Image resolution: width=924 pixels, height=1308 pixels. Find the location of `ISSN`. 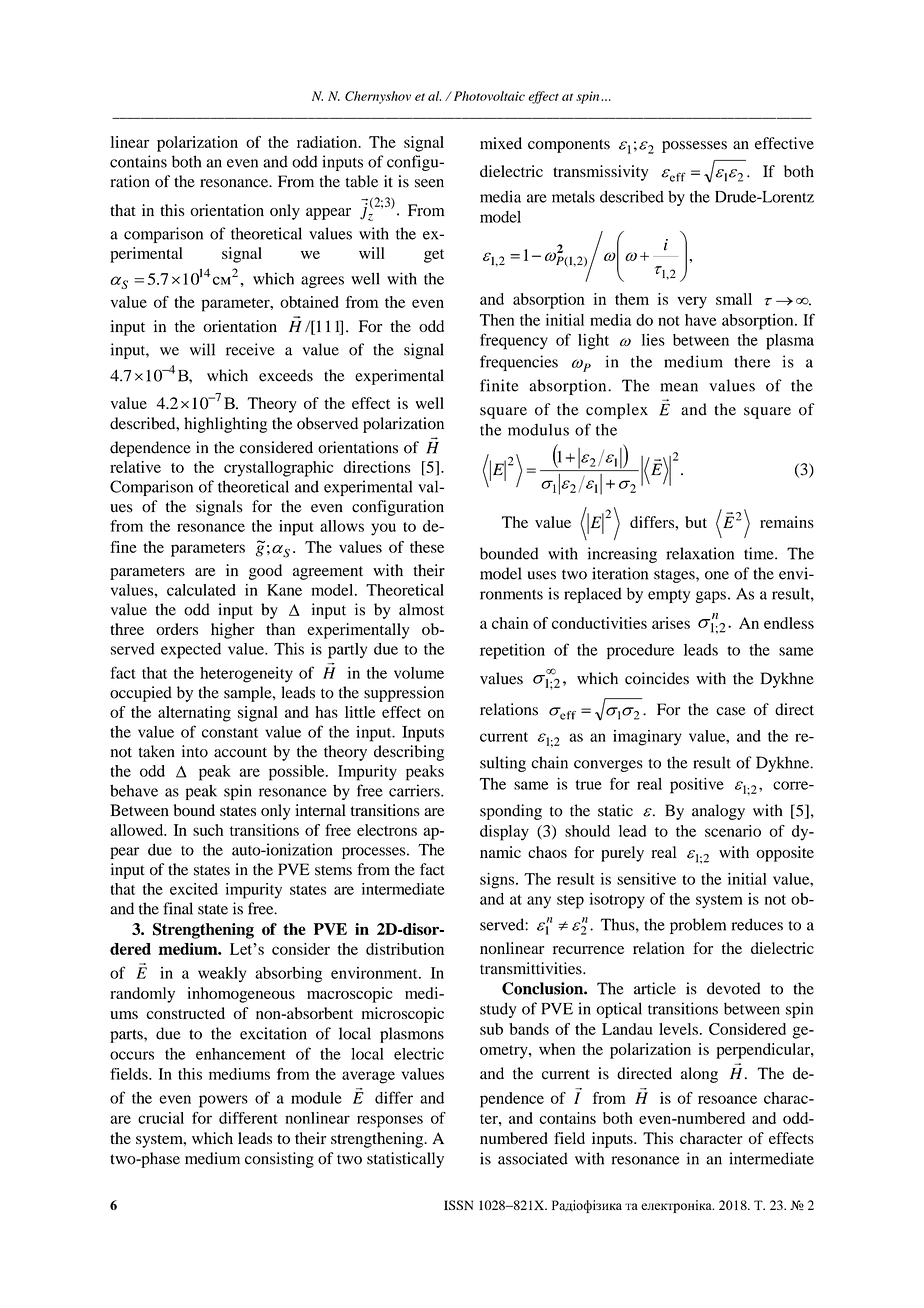

ISSN is located at coordinates (458, 1205).
